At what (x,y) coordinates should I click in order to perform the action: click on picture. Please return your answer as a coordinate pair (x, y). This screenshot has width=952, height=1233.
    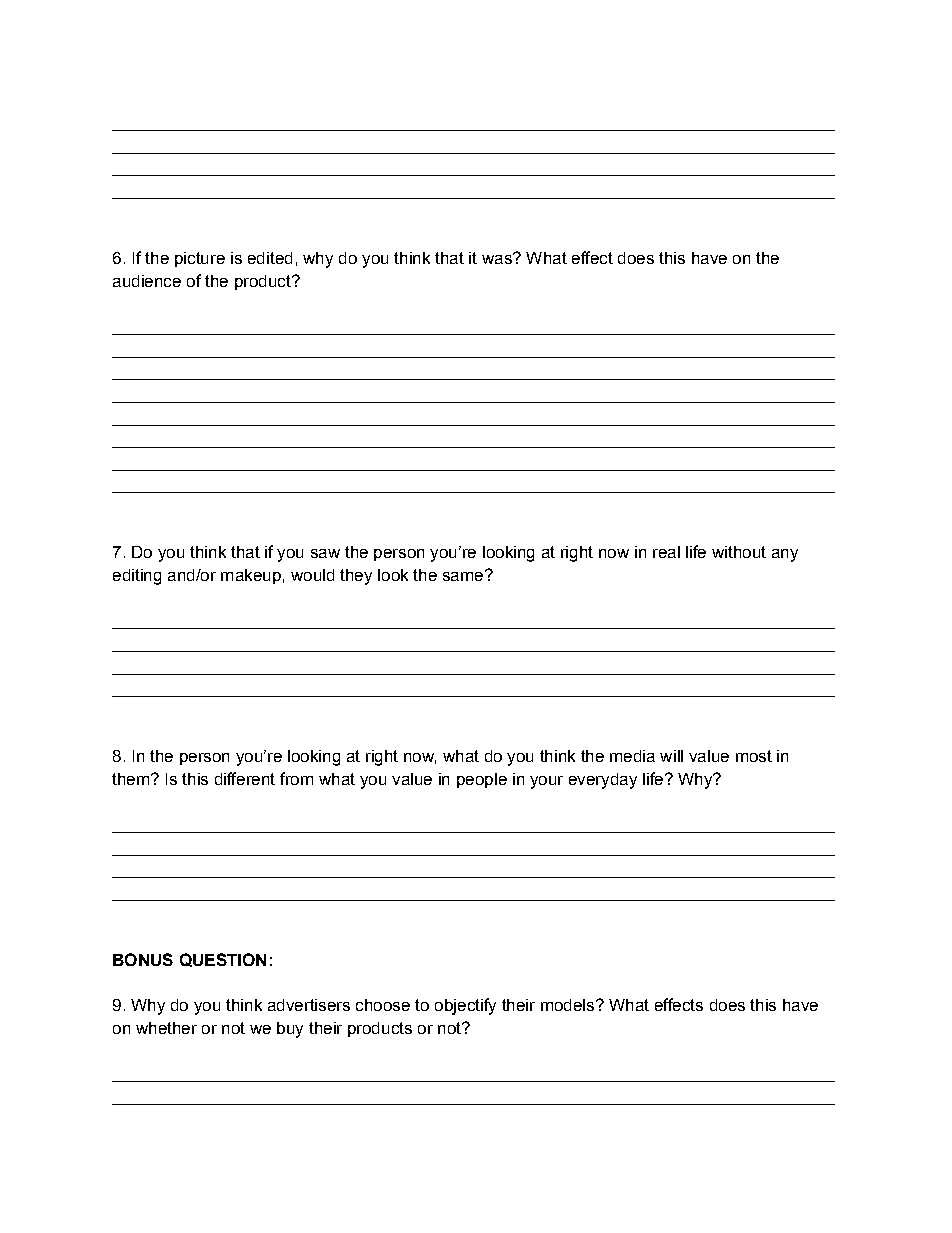
    Looking at the image, I should click on (200, 259).
